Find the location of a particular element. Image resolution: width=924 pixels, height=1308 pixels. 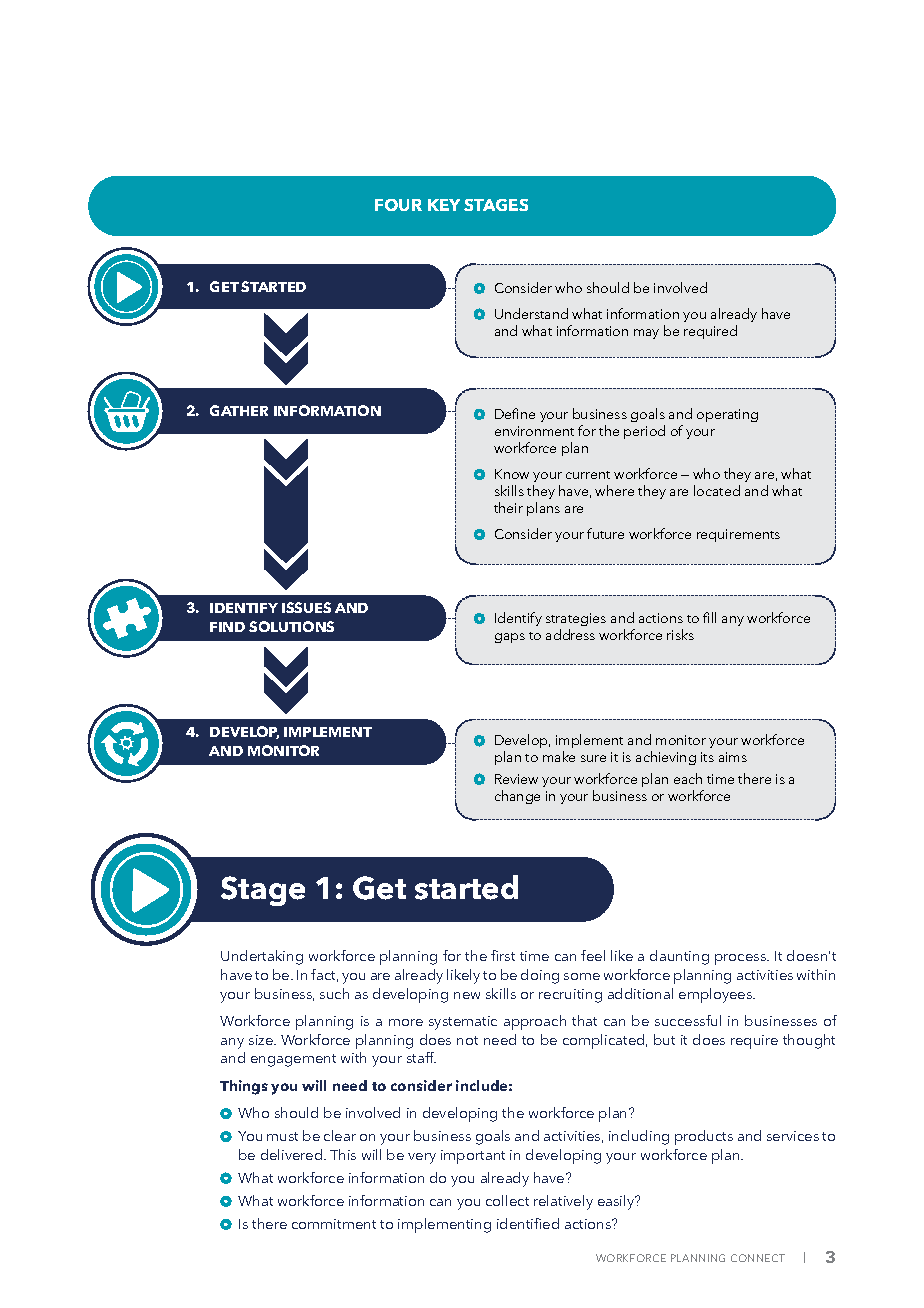

FOUR is located at coordinates (398, 205).
